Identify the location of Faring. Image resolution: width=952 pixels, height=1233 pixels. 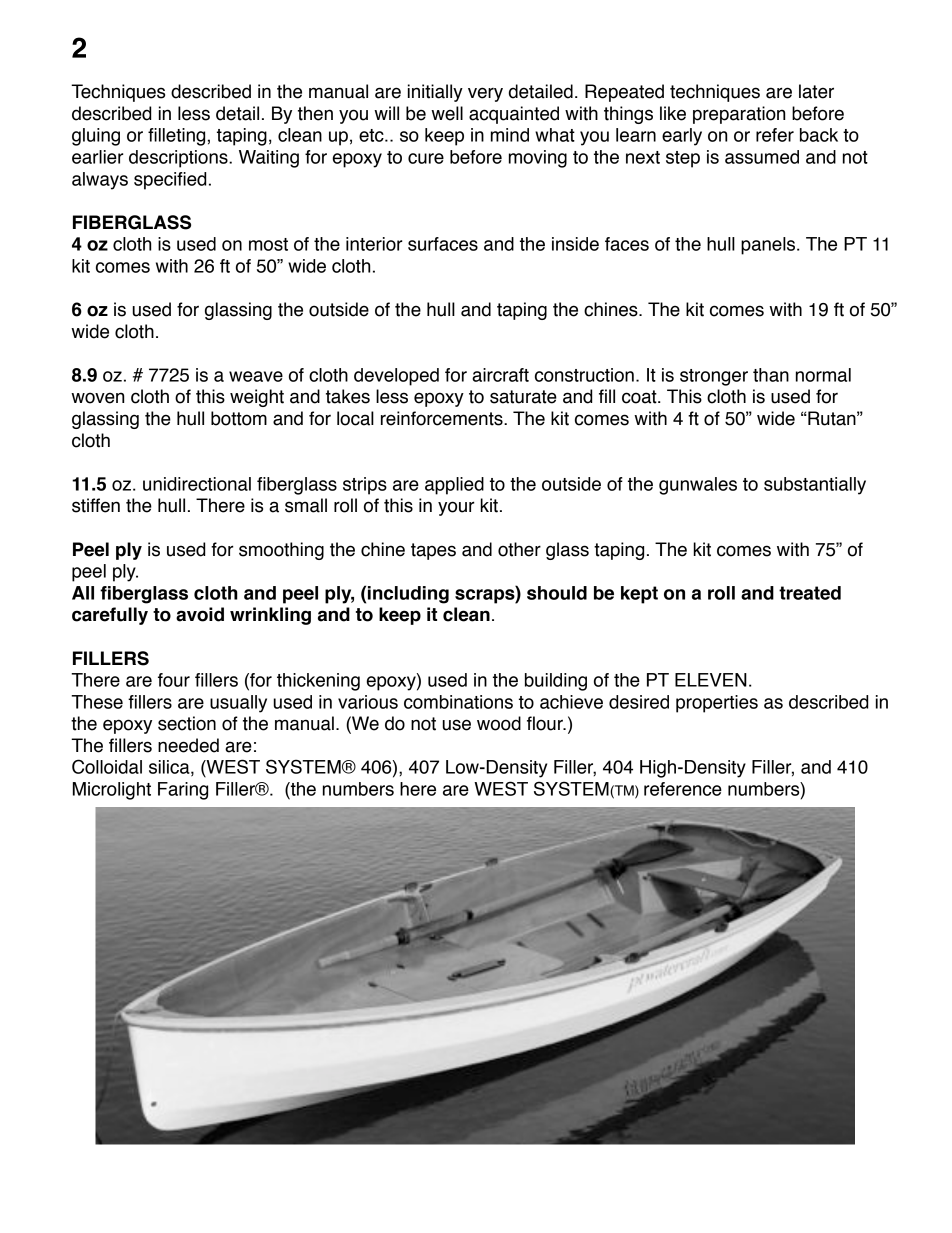
(183, 791).
